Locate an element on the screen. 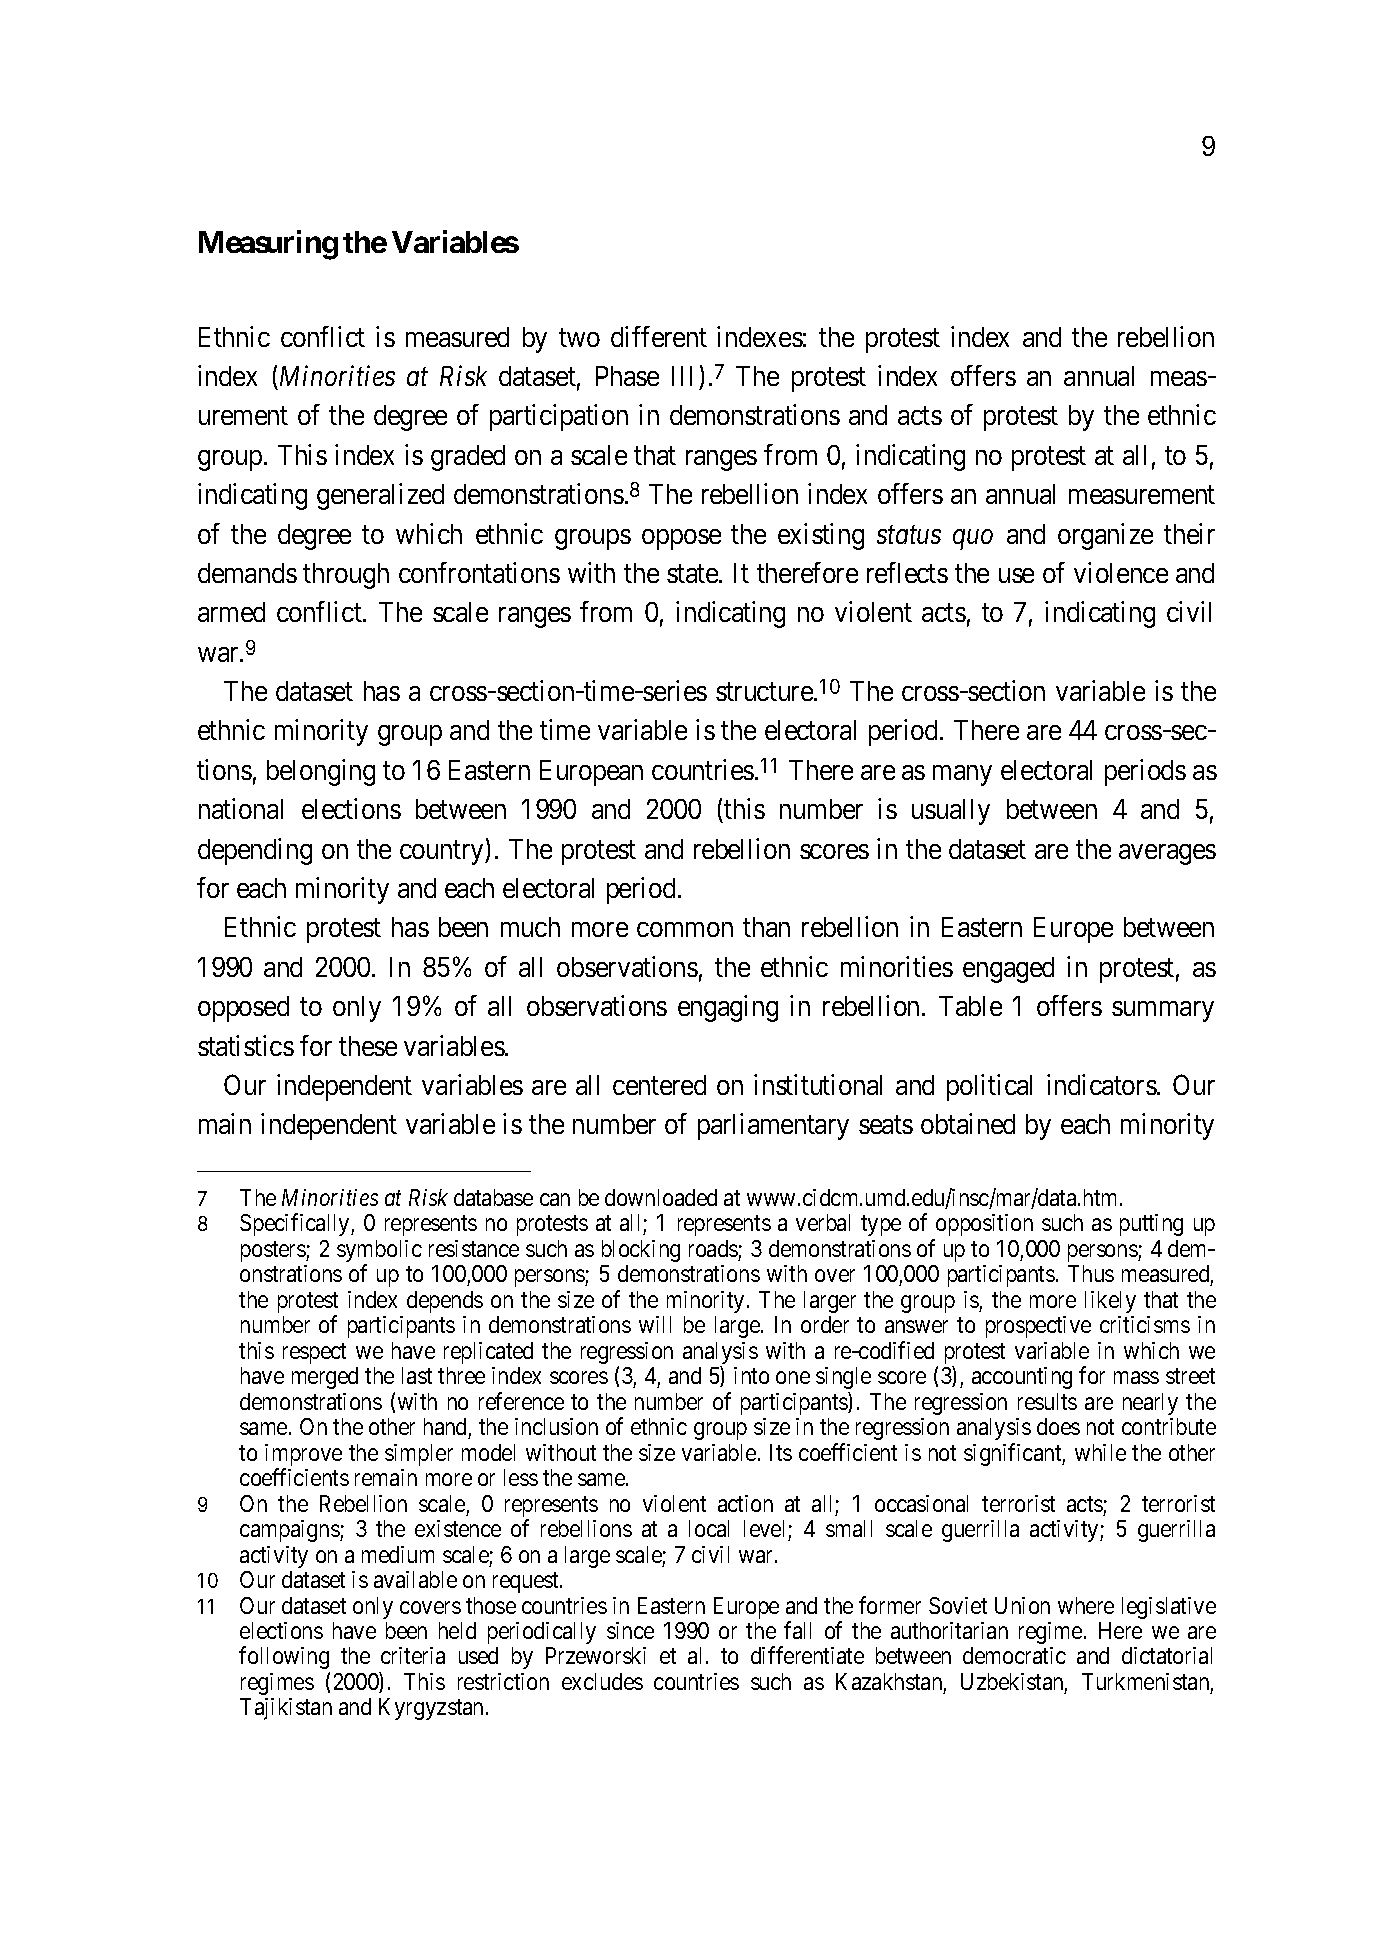  since is located at coordinates (630, 1630).
